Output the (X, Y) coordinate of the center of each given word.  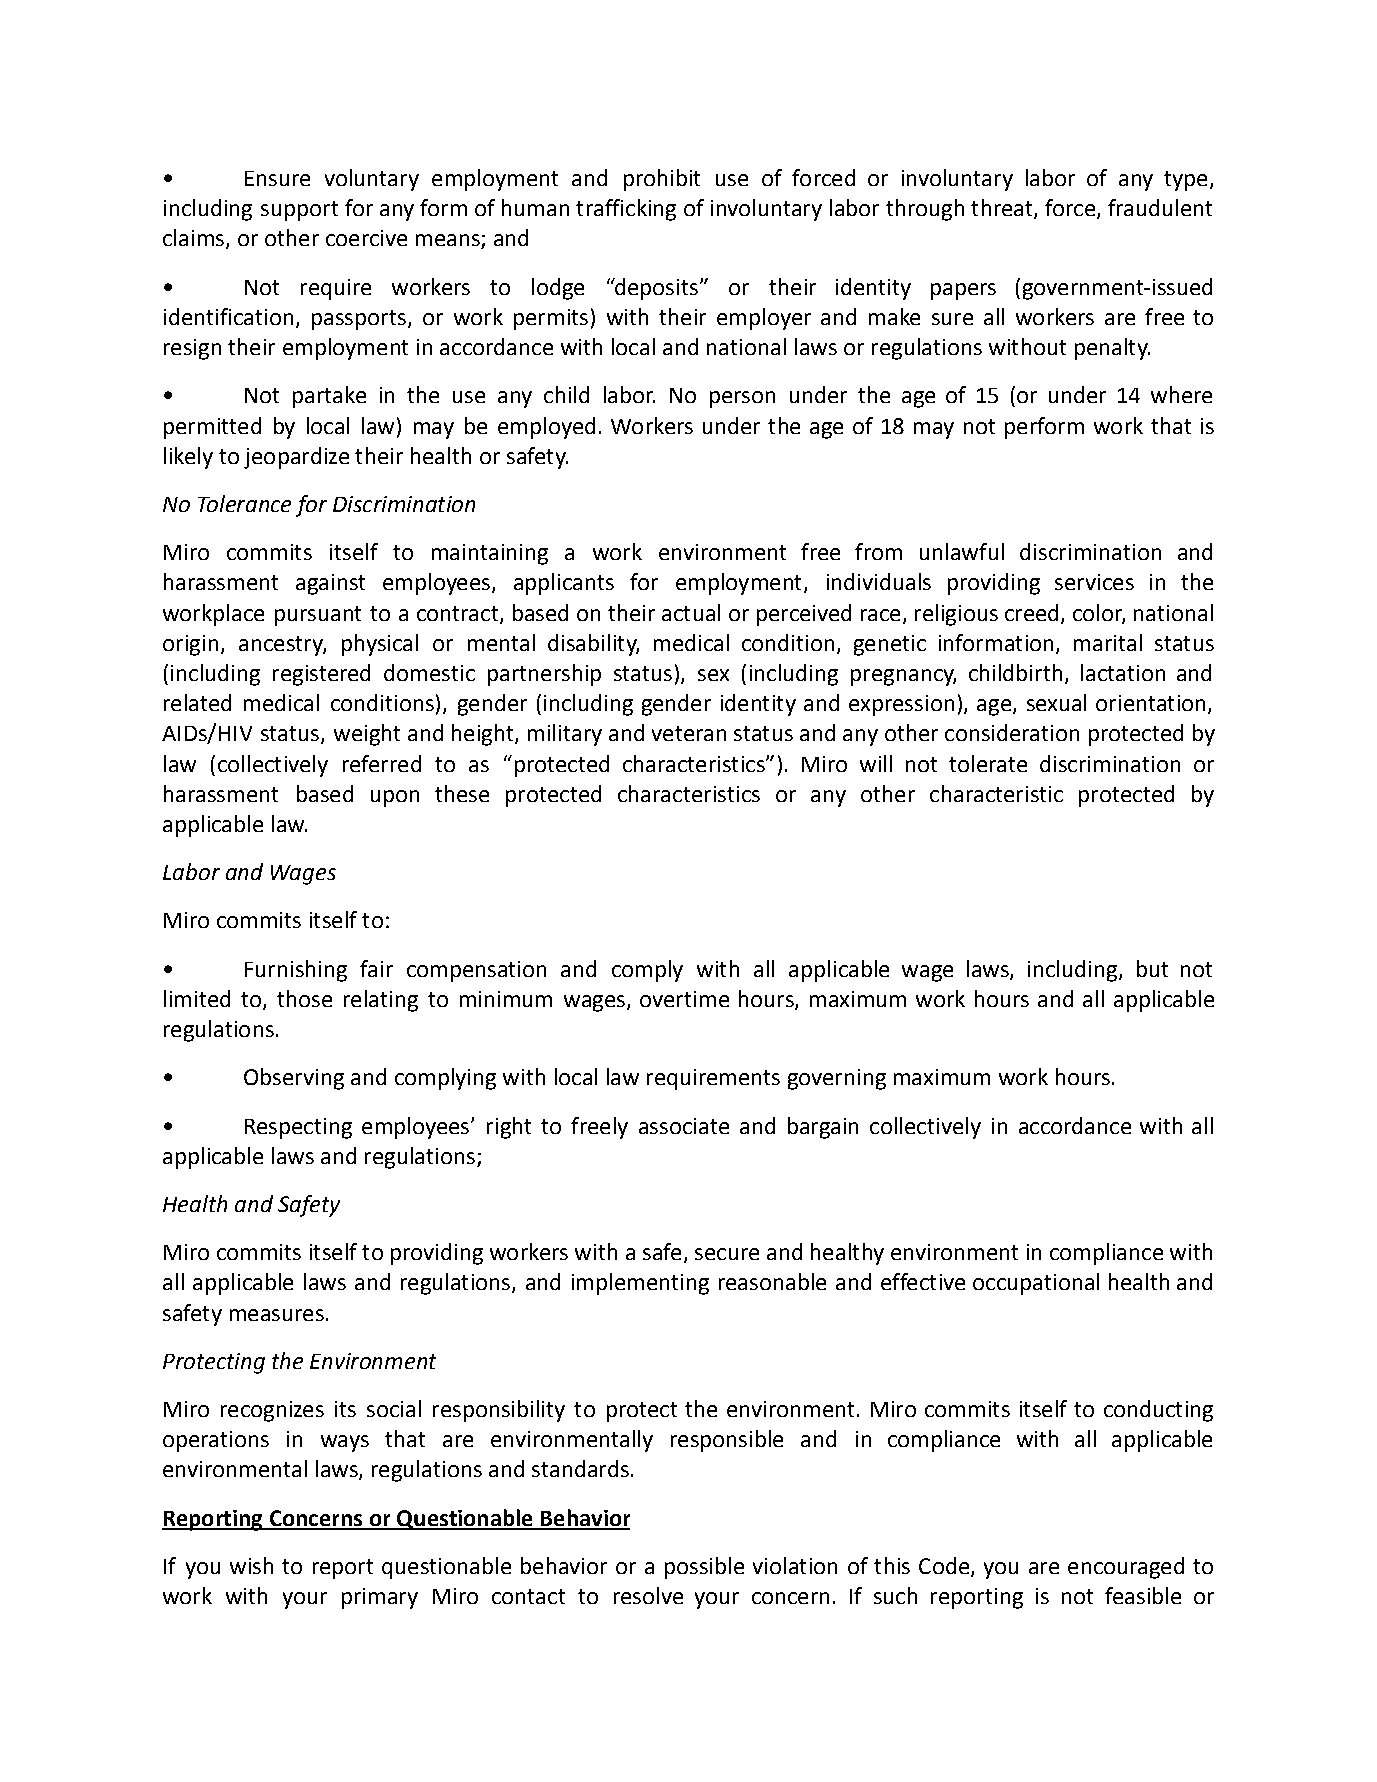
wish (251, 1565)
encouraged (1126, 1568)
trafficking (626, 210)
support (299, 211)
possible (704, 1568)
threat (1003, 209)
